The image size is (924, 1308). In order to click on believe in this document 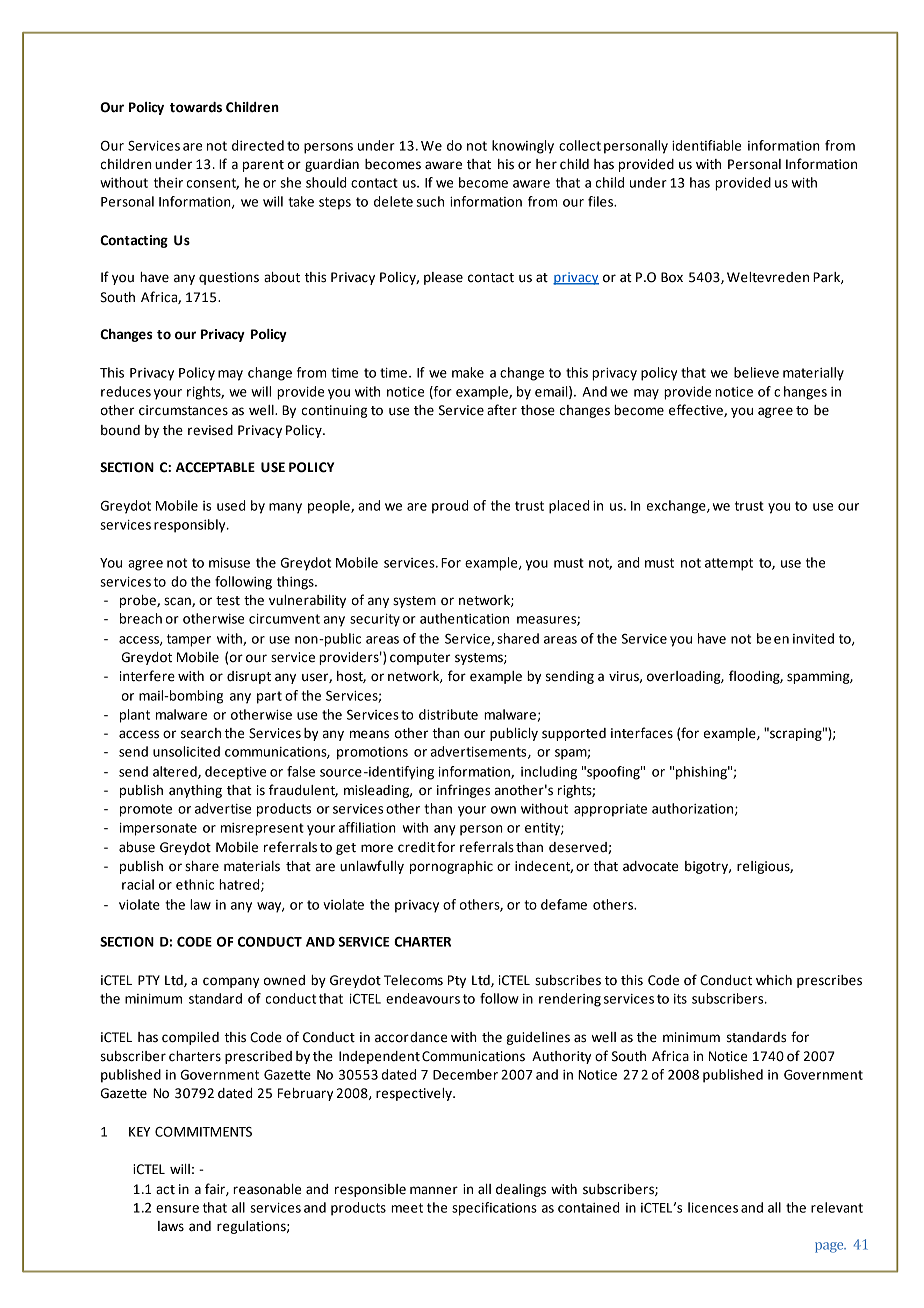, I will do `click(756, 372)`.
